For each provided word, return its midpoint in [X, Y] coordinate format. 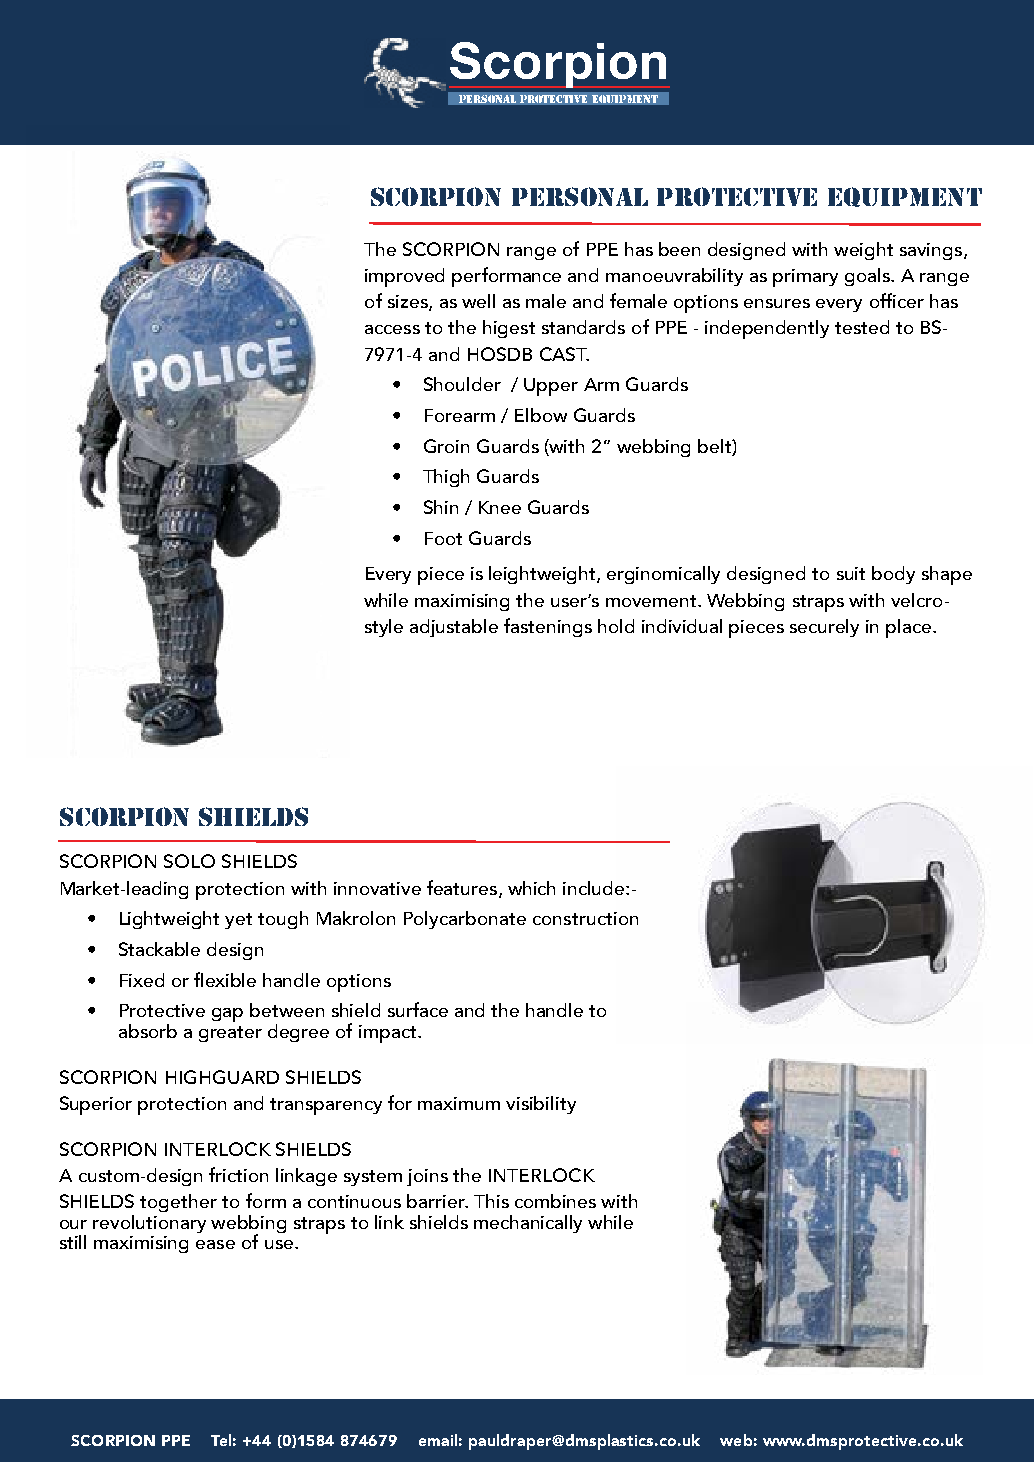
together [178, 1203]
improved [404, 277]
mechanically [528, 1224]
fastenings [548, 627]
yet [238, 921]
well [478, 301]
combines [555, 1201]
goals [868, 277]
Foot [443, 538]
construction [585, 918]
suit [851, 573]
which [531, 888]
